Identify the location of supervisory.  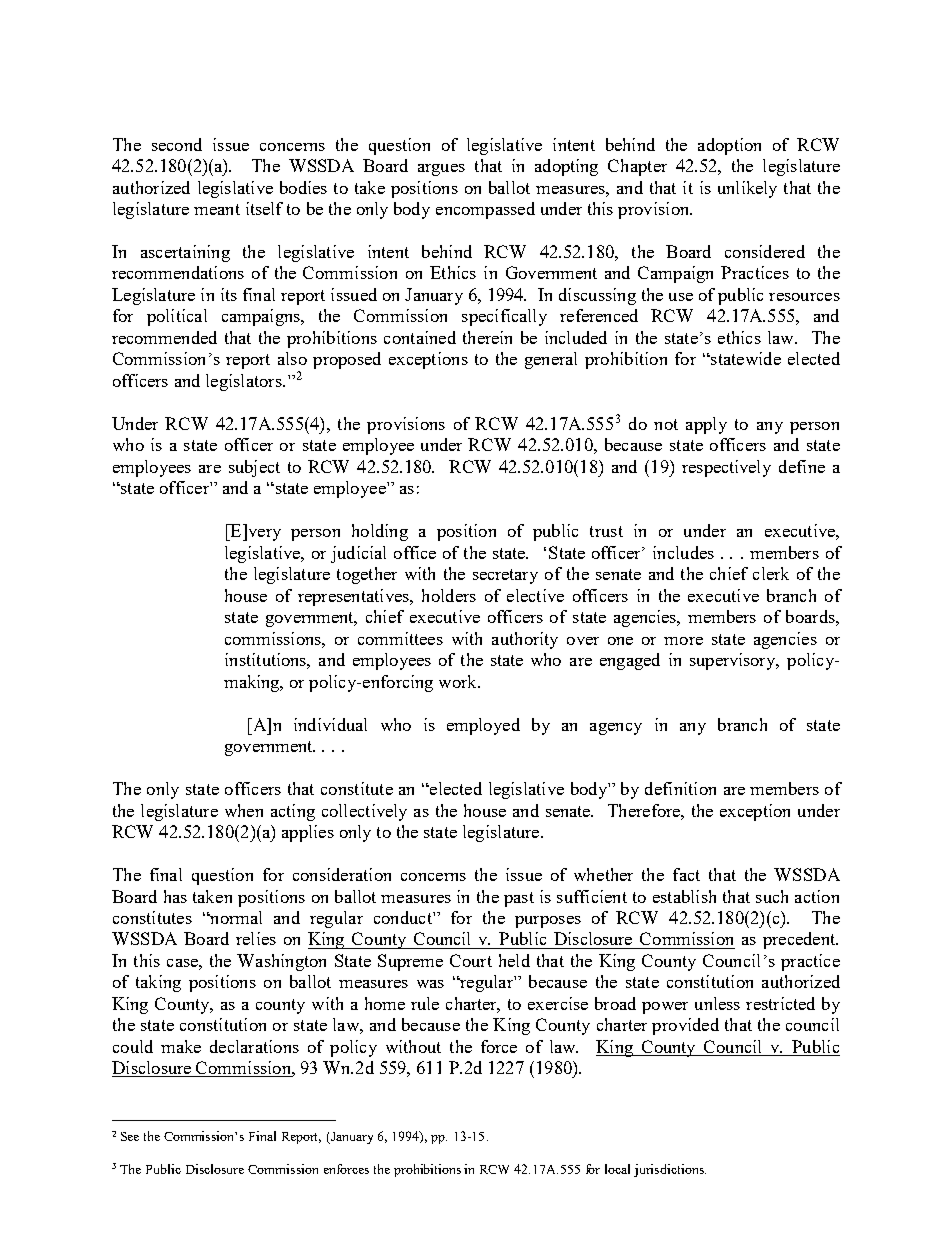
(734, 661).
